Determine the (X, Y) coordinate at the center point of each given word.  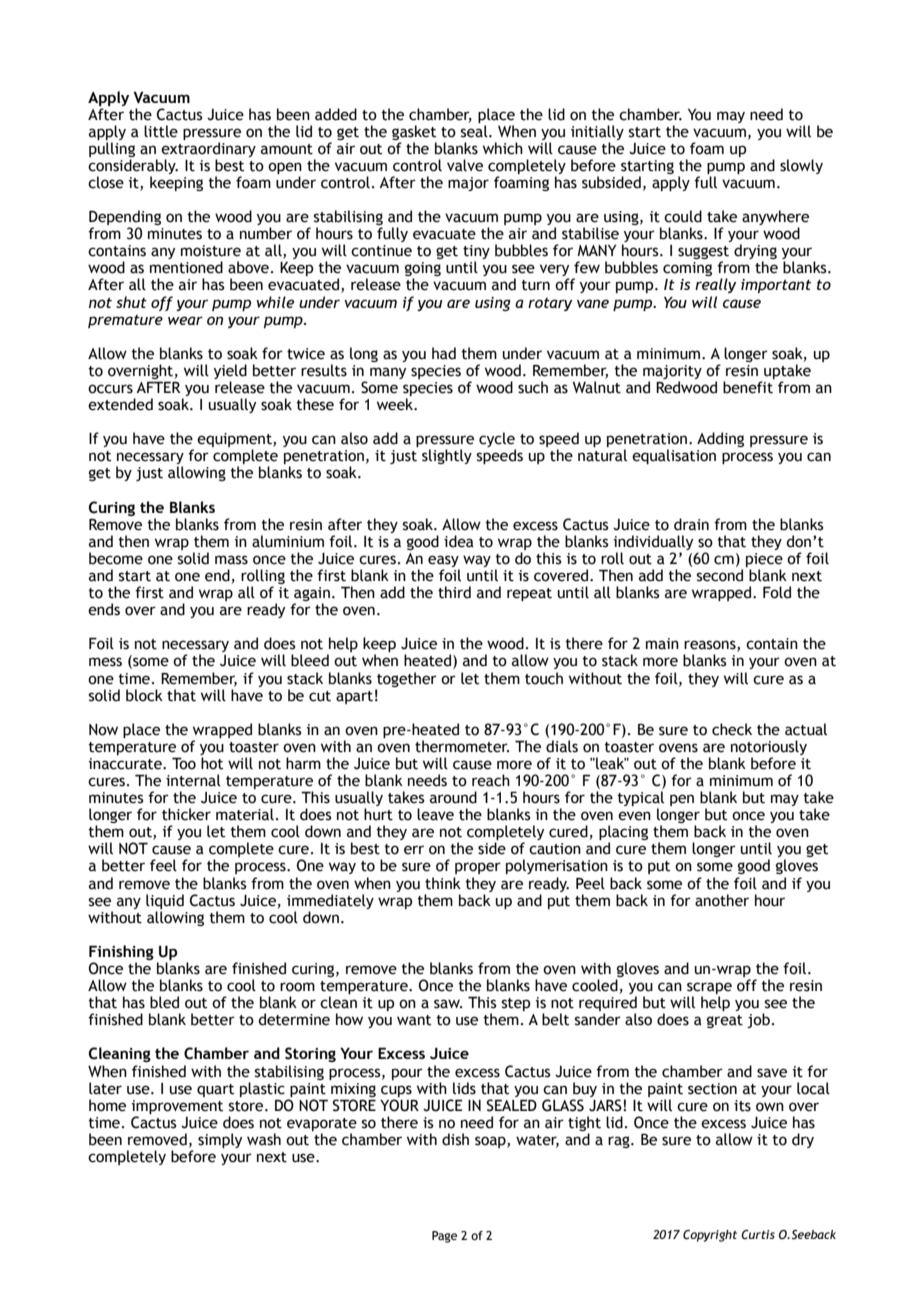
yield (230, 373)
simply (220, 1140)
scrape (709, 989)
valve (465, 165)
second (720, 575)
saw (448, 1004)
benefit (748, 387)
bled (164, 1002)
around (453, 797)
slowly (801, 166)
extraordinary (208, 149)
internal (193, 780)
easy (444, 562)
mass (231, 560)
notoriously (769, 749)
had (444, 353)
